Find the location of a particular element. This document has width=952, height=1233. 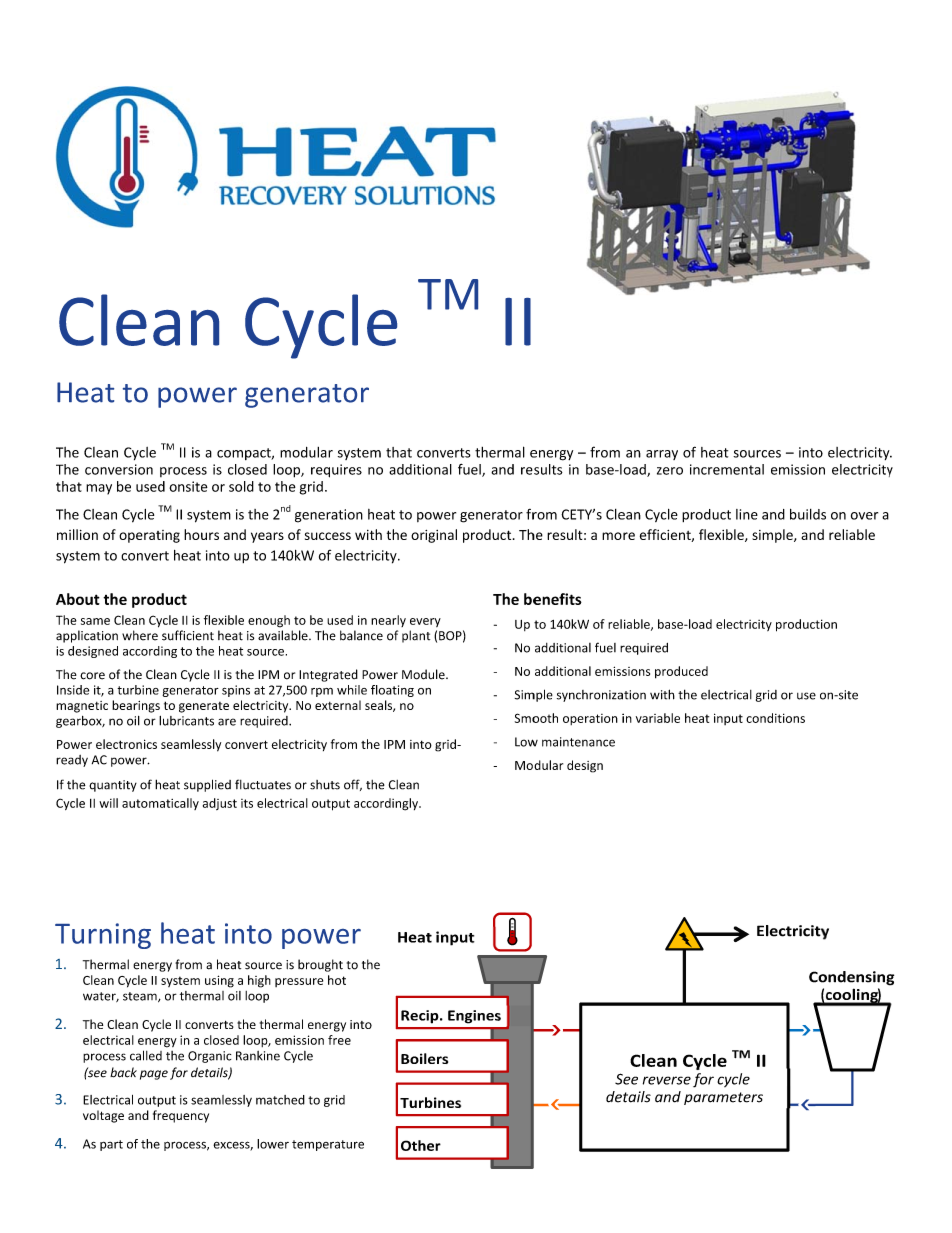

plant is located at coordinates (416, 636).
